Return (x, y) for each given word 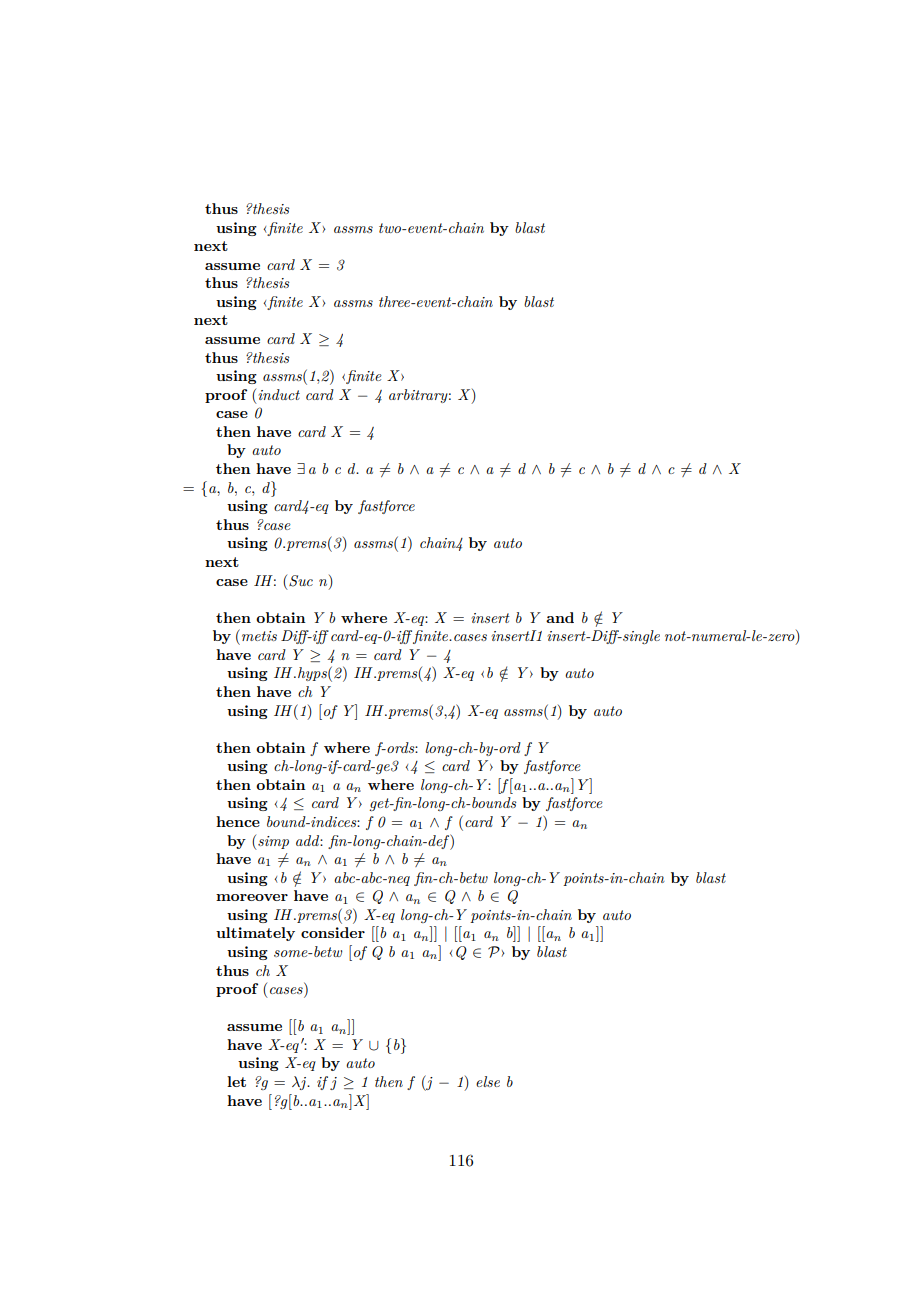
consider (333, 932)
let (236, 1081)
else (488, 1081)
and (560, 617)
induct (279, 394)
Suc (301, 581)
